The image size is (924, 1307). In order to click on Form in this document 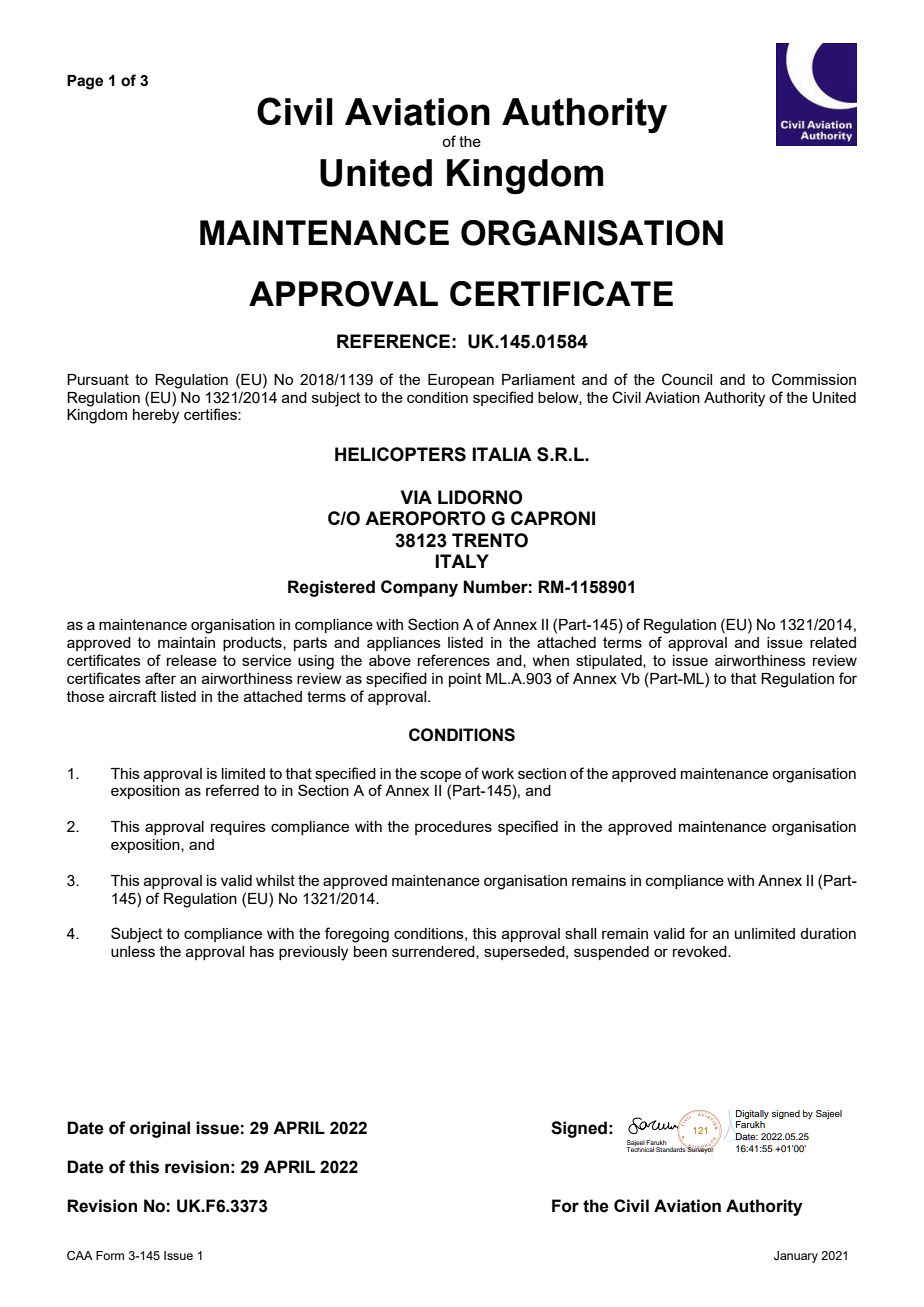, I will do `click(110, 1255)`.
